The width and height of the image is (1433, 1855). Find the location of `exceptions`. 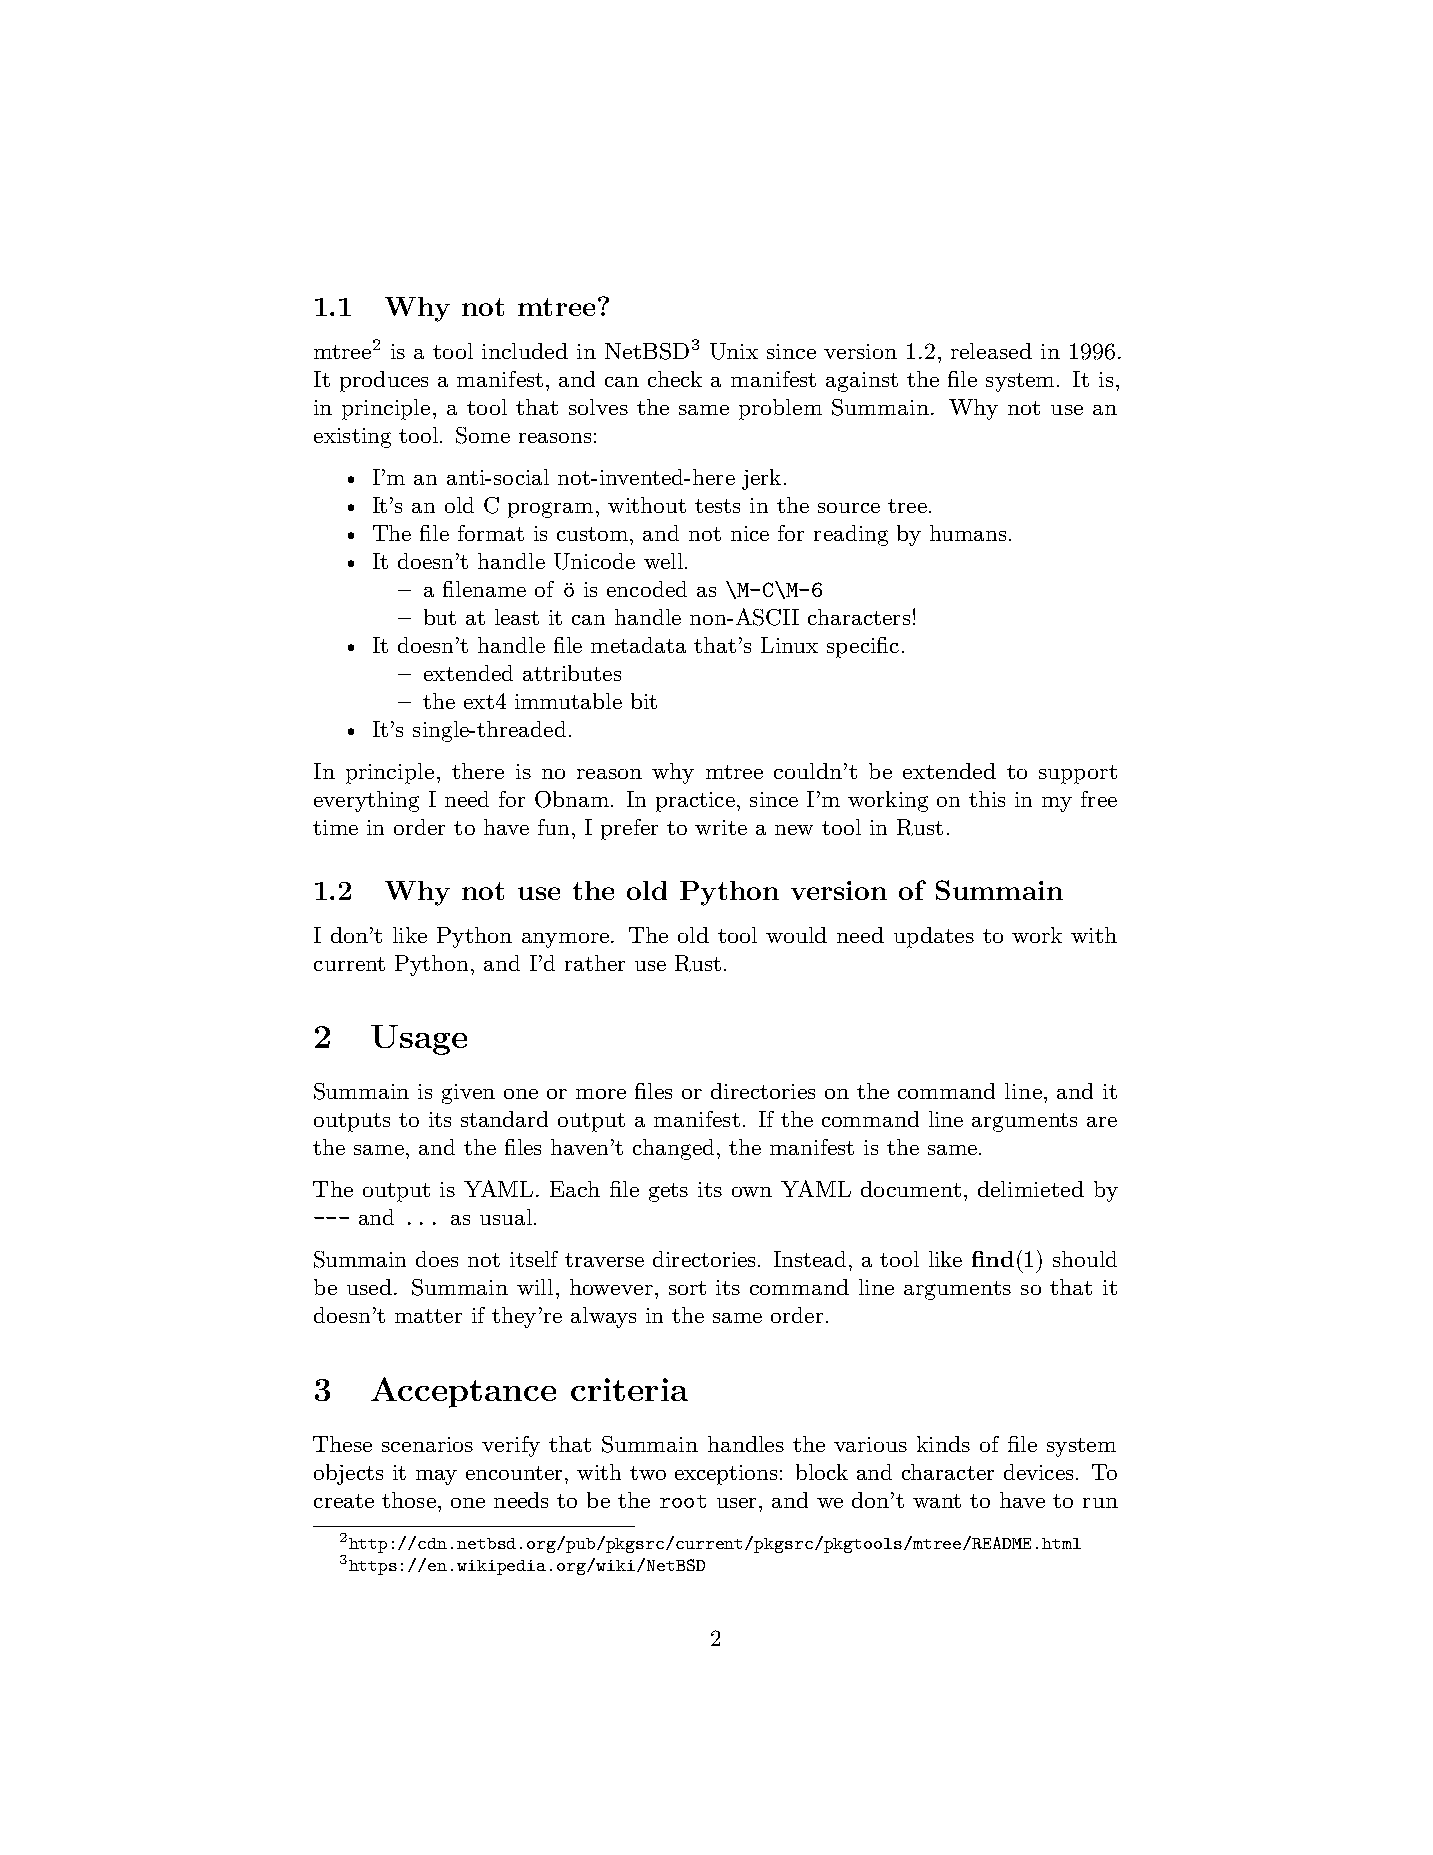

exceptions is located at coordinates (726, 1475).
